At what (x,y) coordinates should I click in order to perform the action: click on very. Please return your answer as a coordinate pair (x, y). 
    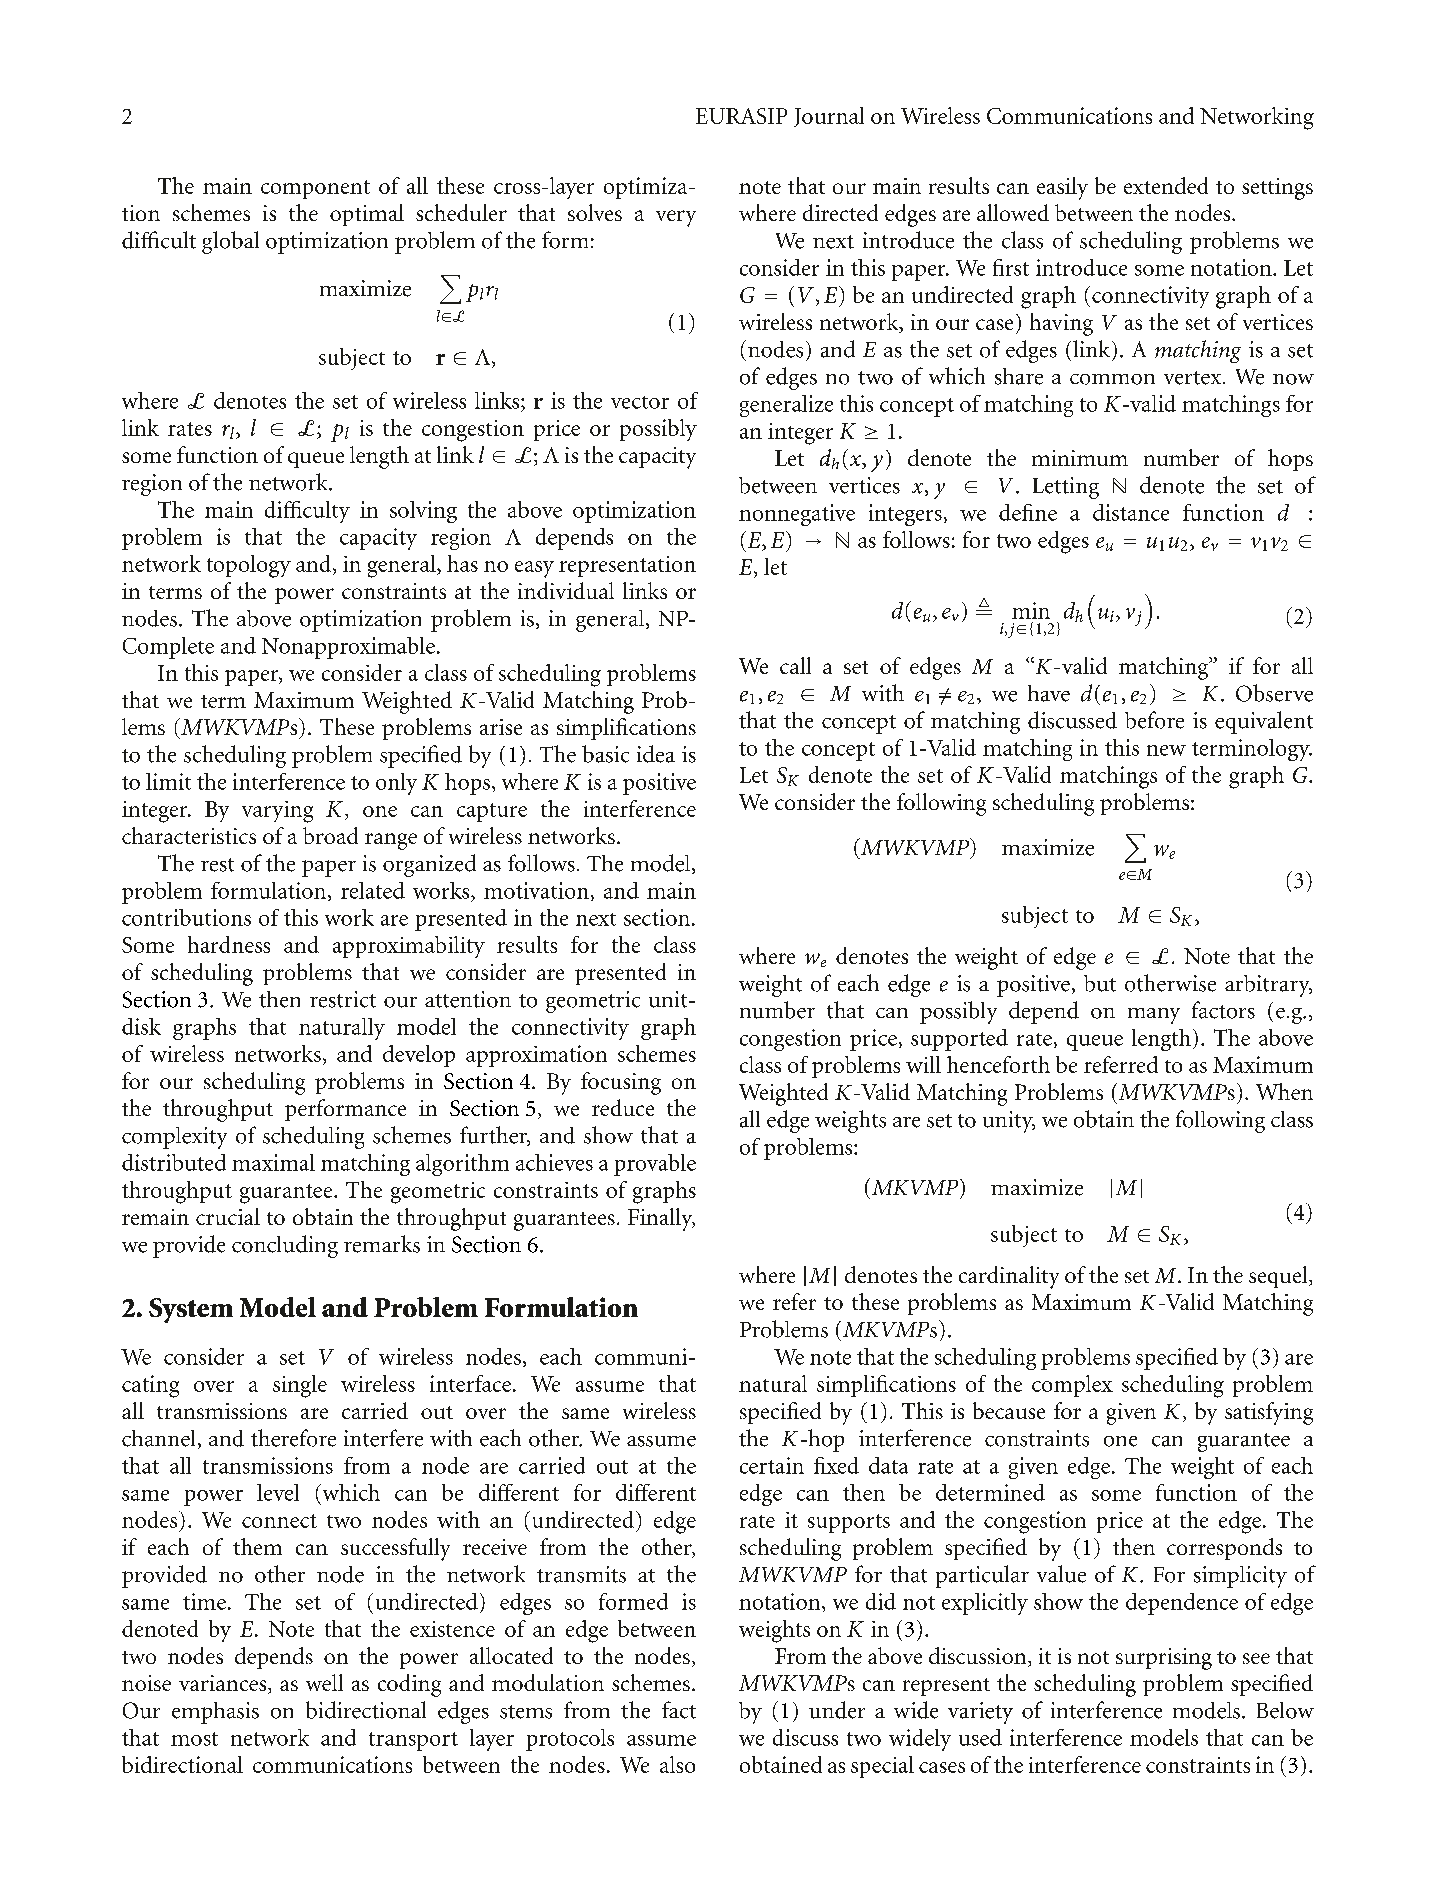
    Looking at the image, I should click on (676, 218).
